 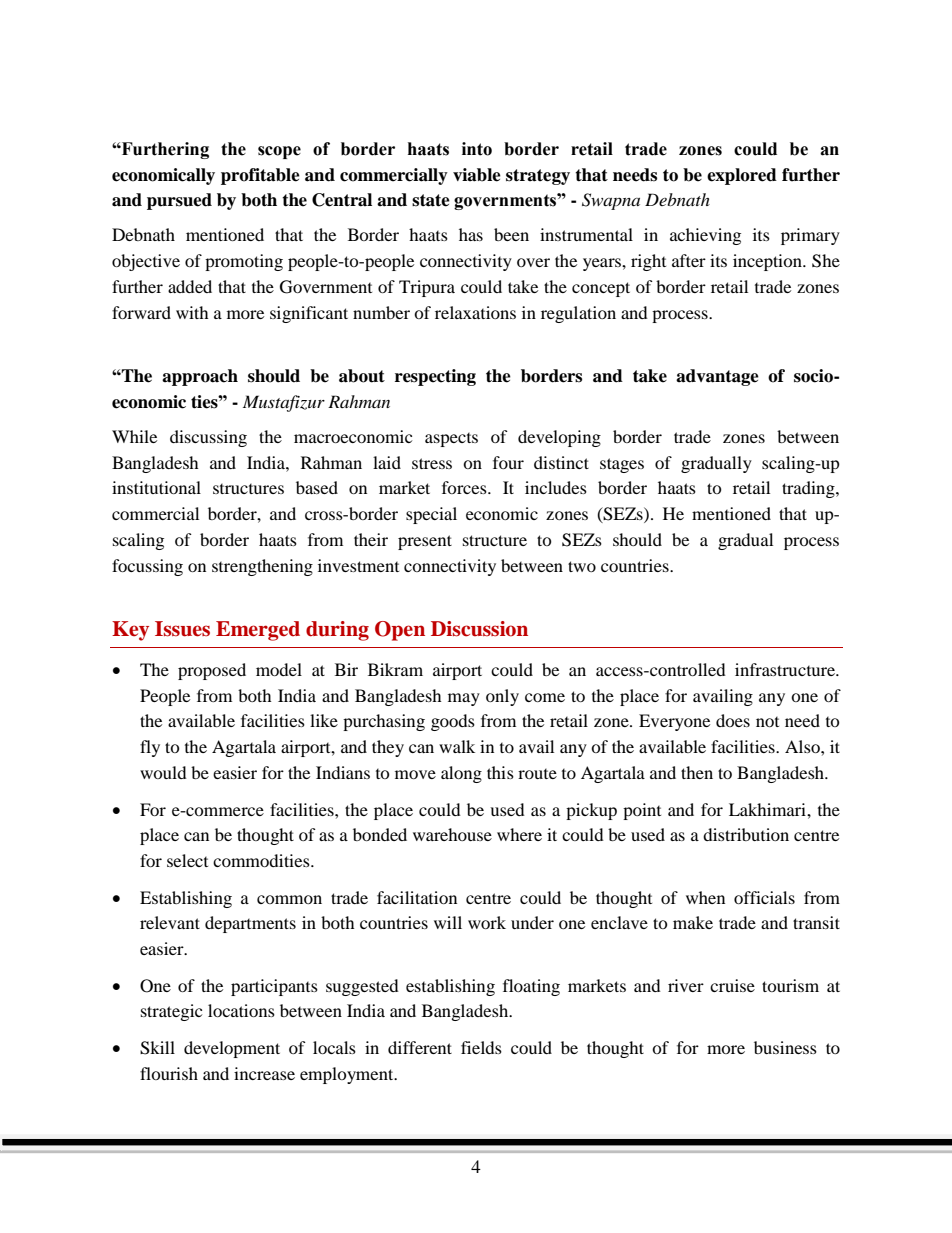 I want to click on development, so click(x=232, y=1049).
